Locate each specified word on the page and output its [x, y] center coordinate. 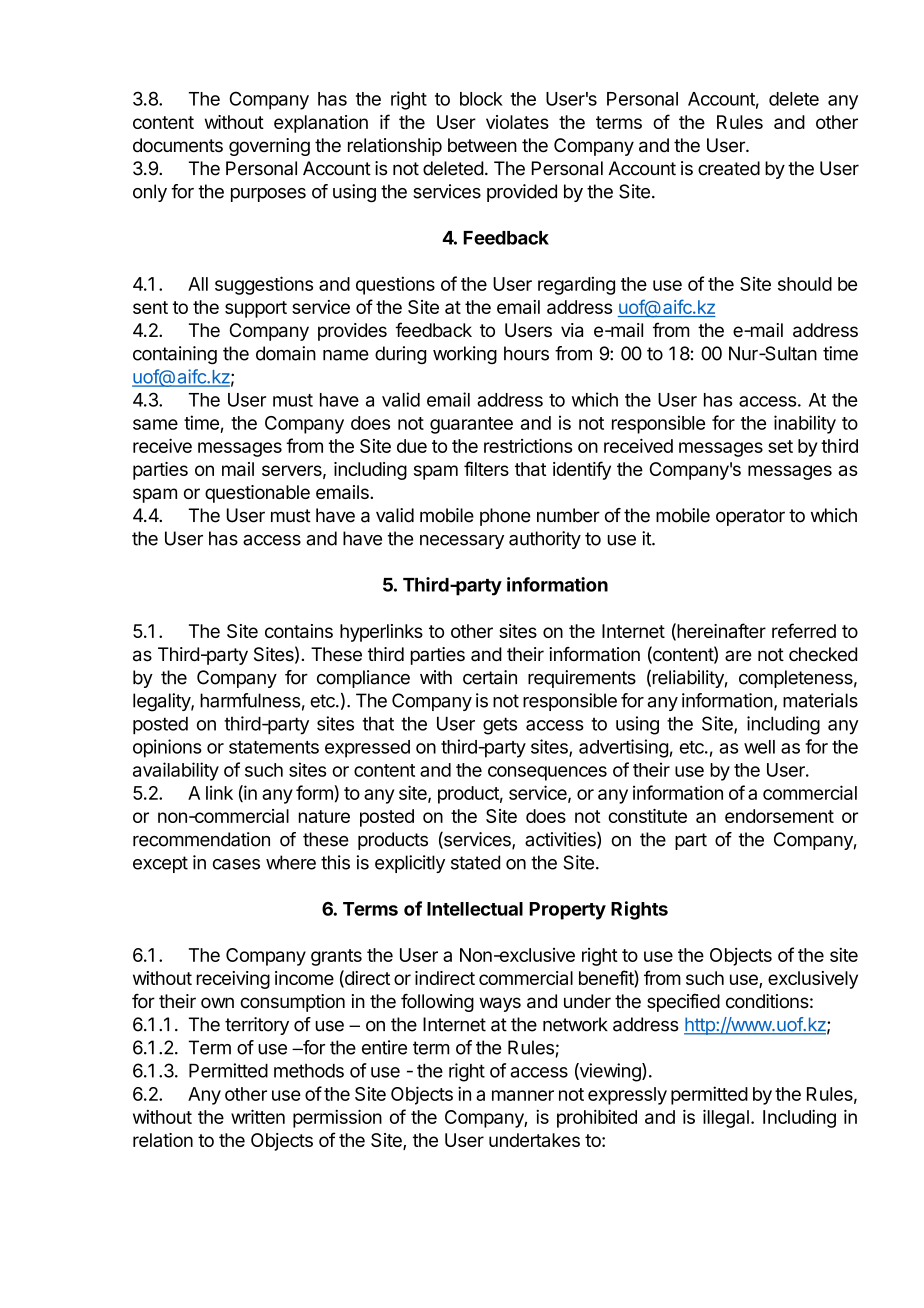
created [729, 168]
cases [236, 864]
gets [500, 726]
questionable [257, 494]
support [256, 309]
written [258, 1116]
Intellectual [475, 909]
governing [269, 147]
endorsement [779, 816]
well [759, 747]
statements [274, 747]
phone [505, 517]
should [805, 284]
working [465, 355]
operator [750, 517]
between [482, 145]
